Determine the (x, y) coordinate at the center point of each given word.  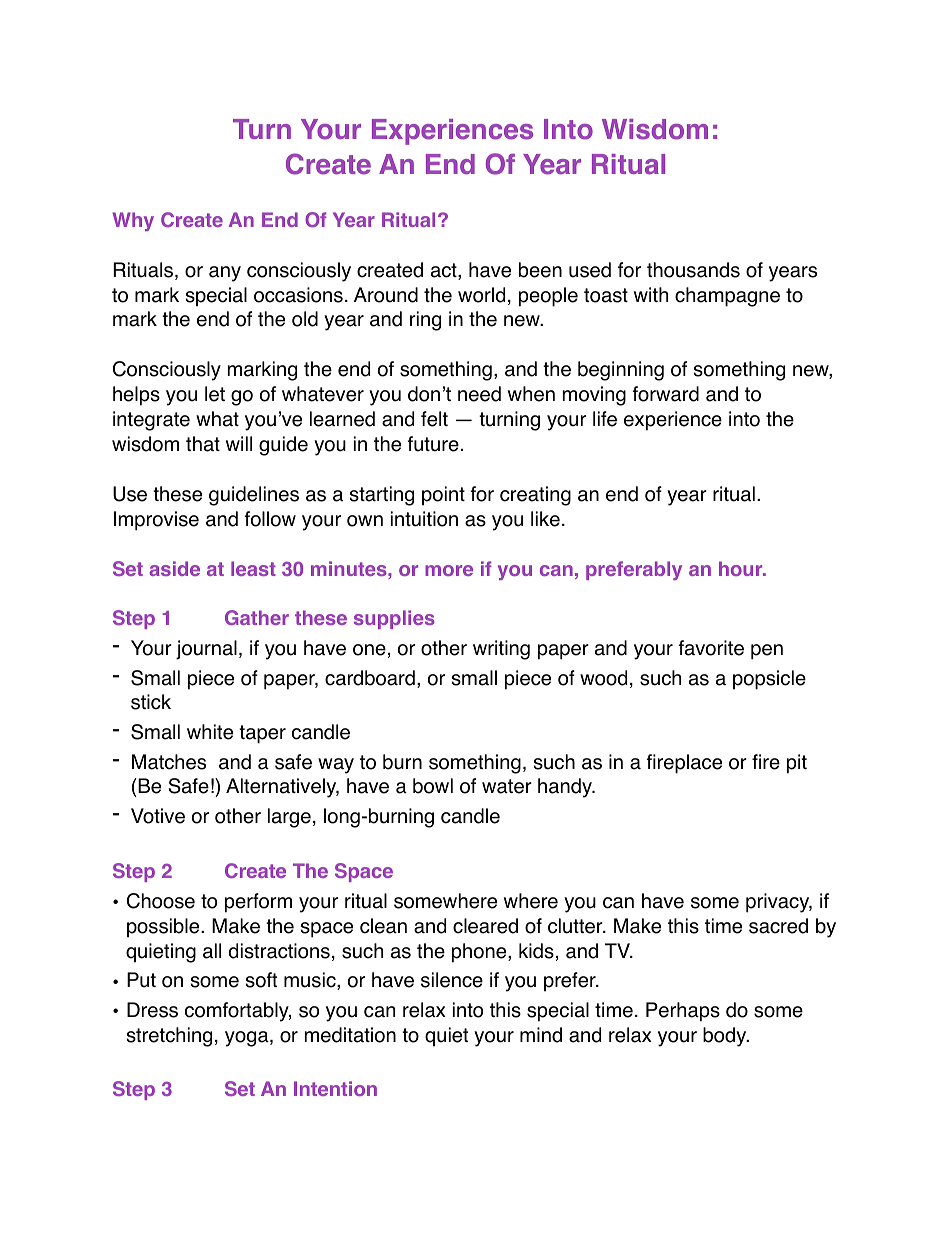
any (225, 274)
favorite (711, 648)
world (481, 295)
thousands (693, 270)
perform (258, 903)
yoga (248, 1039)
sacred (778, 926)
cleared (485, 926)
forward (666, 394)
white (210, 732)
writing (501, 650)
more (449, 570)
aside (175, 568)
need (479, 394)
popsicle (769, 680)
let (215, 394)
